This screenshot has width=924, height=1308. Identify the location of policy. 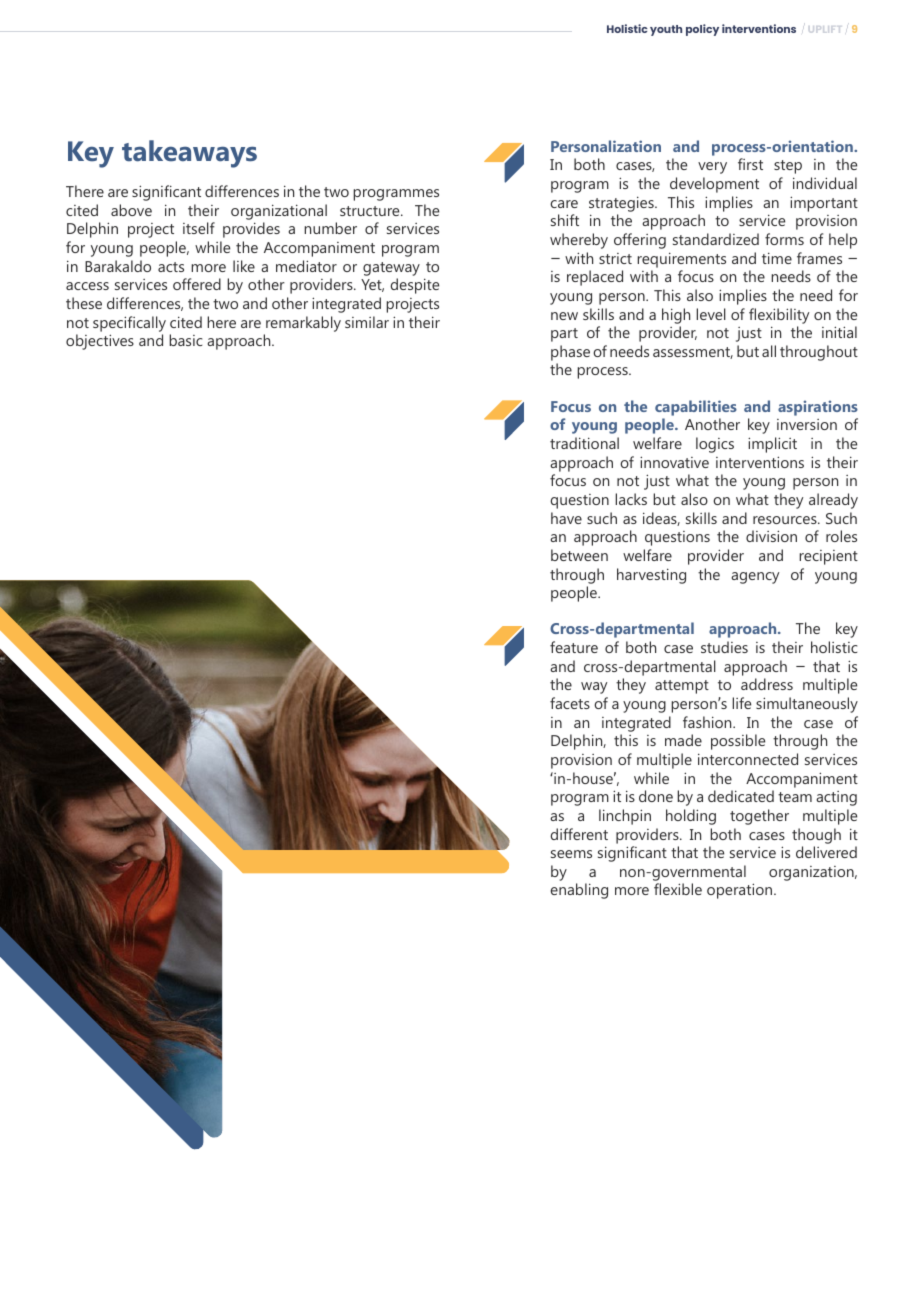
(702, 30).
